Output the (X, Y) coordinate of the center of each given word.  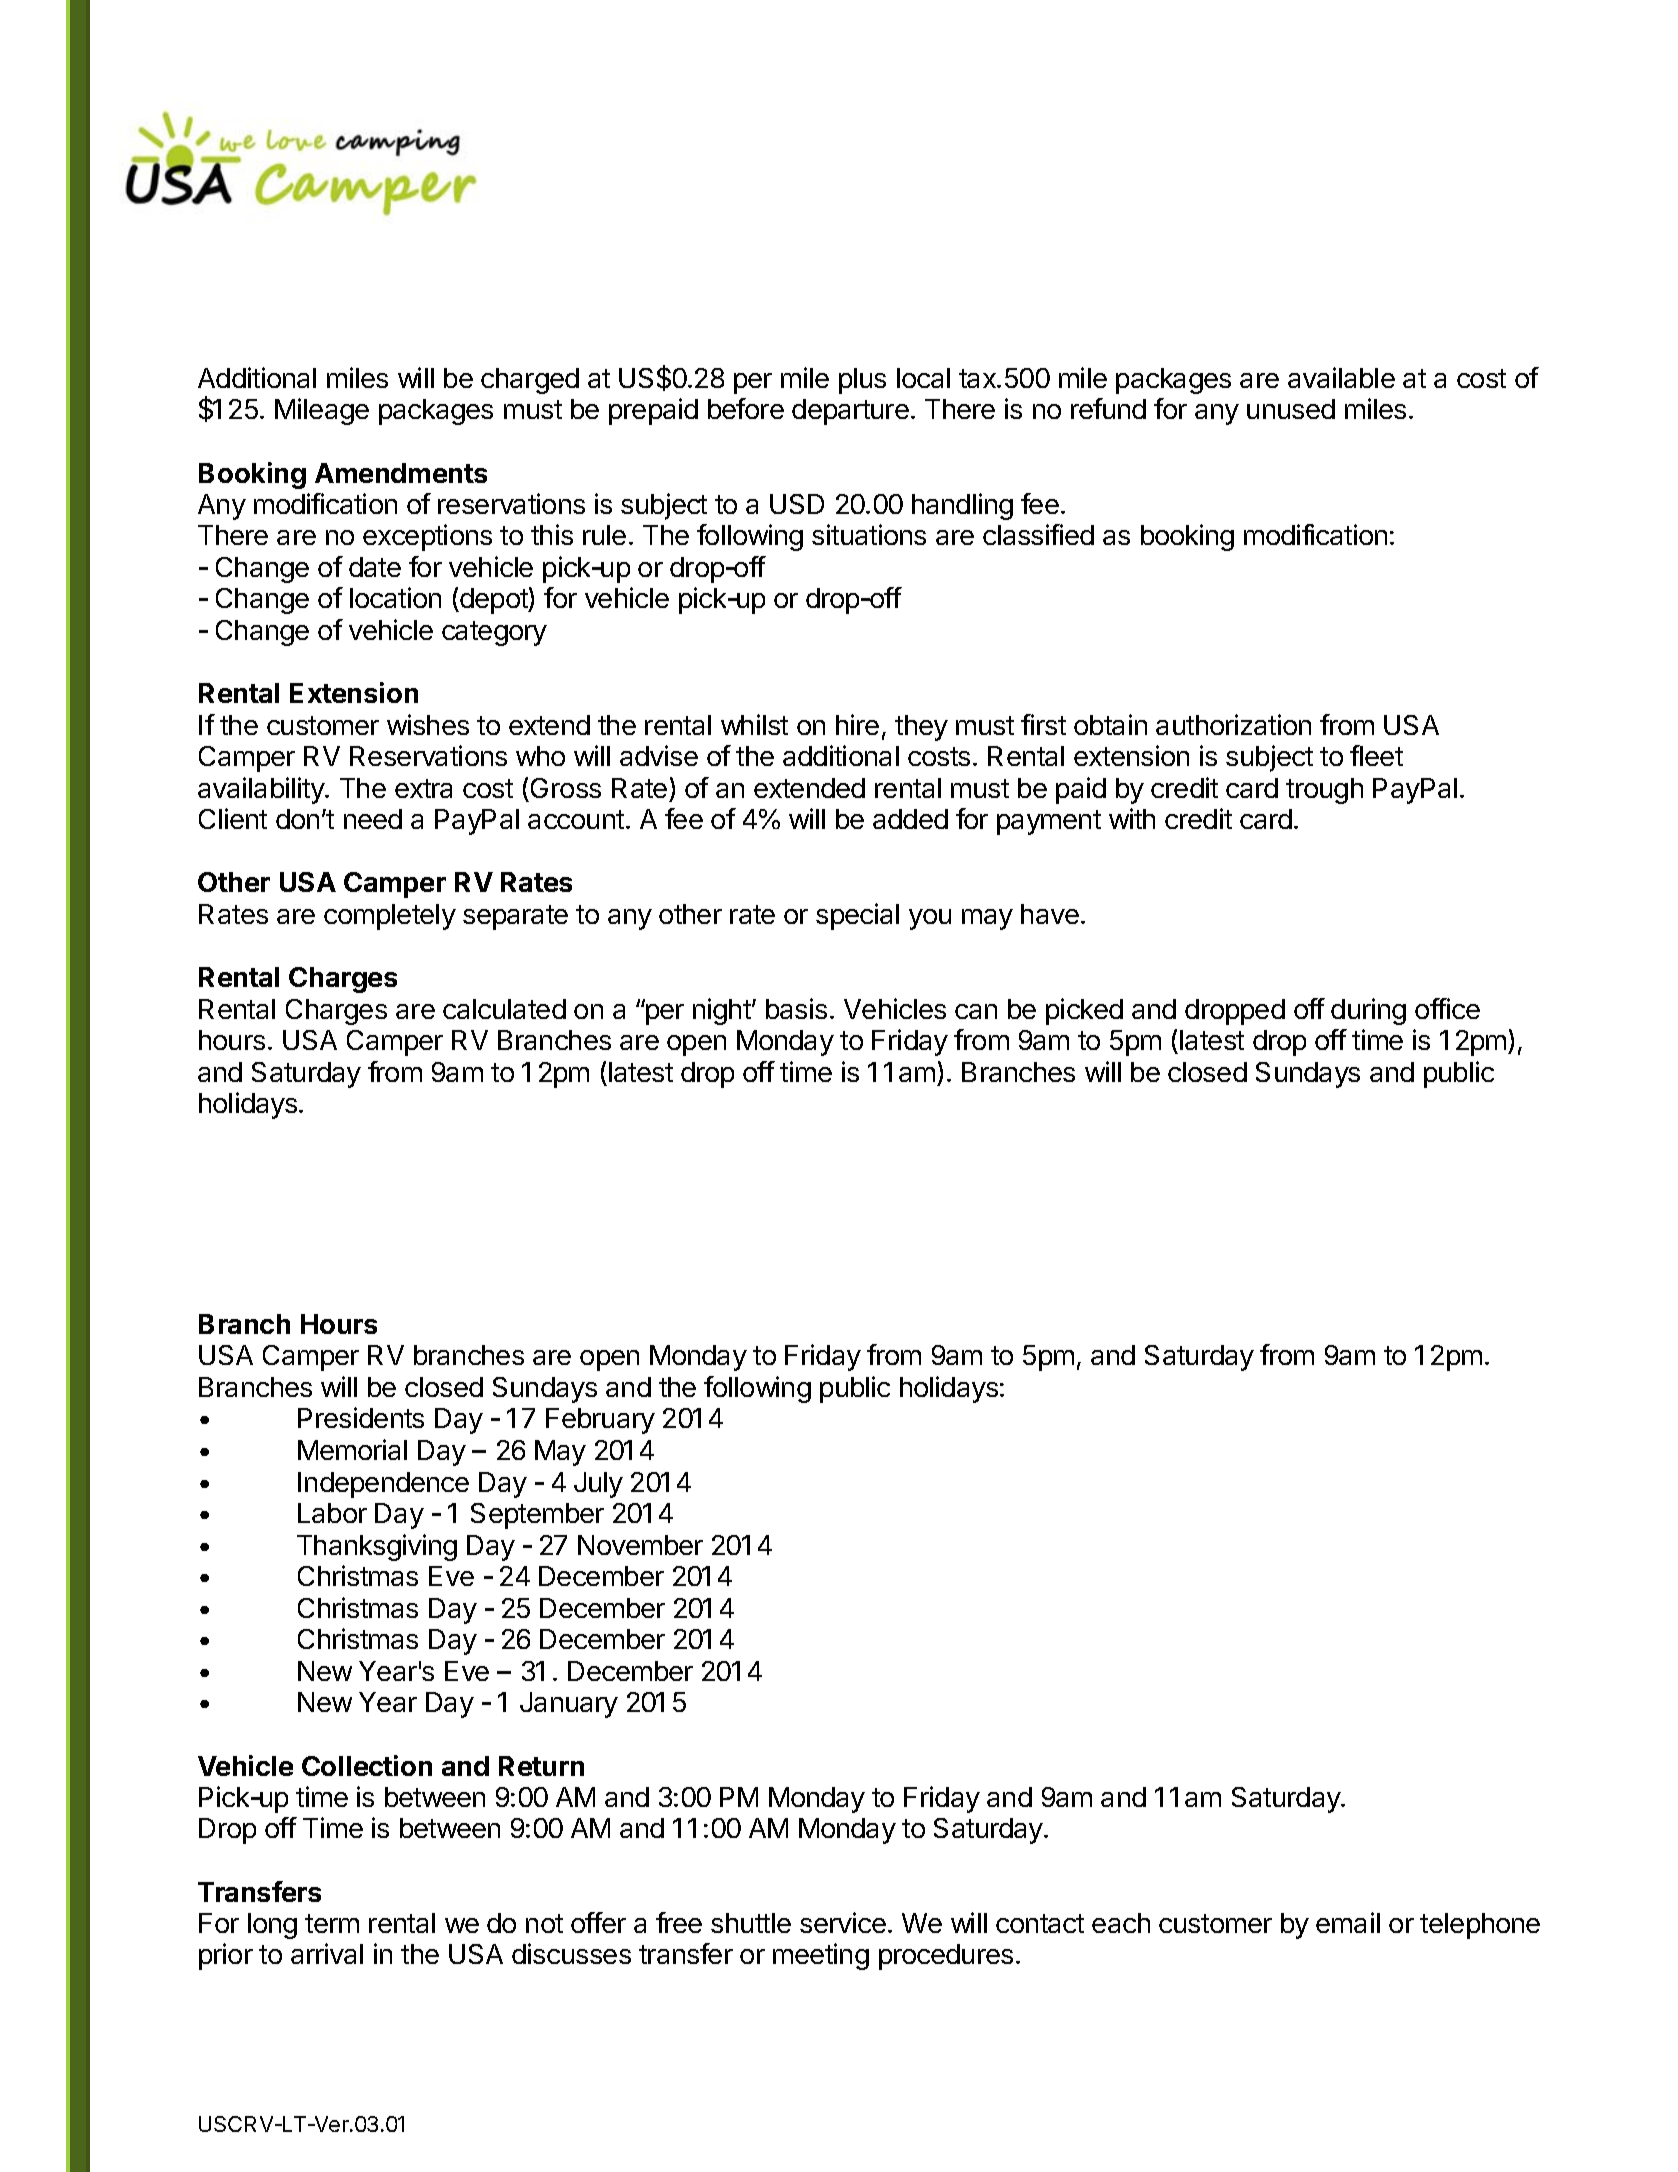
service (843, 1922)
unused (1291, 409)
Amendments (401, 473)
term (332, 1923)
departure (850, 412)
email (1348, 1922)
